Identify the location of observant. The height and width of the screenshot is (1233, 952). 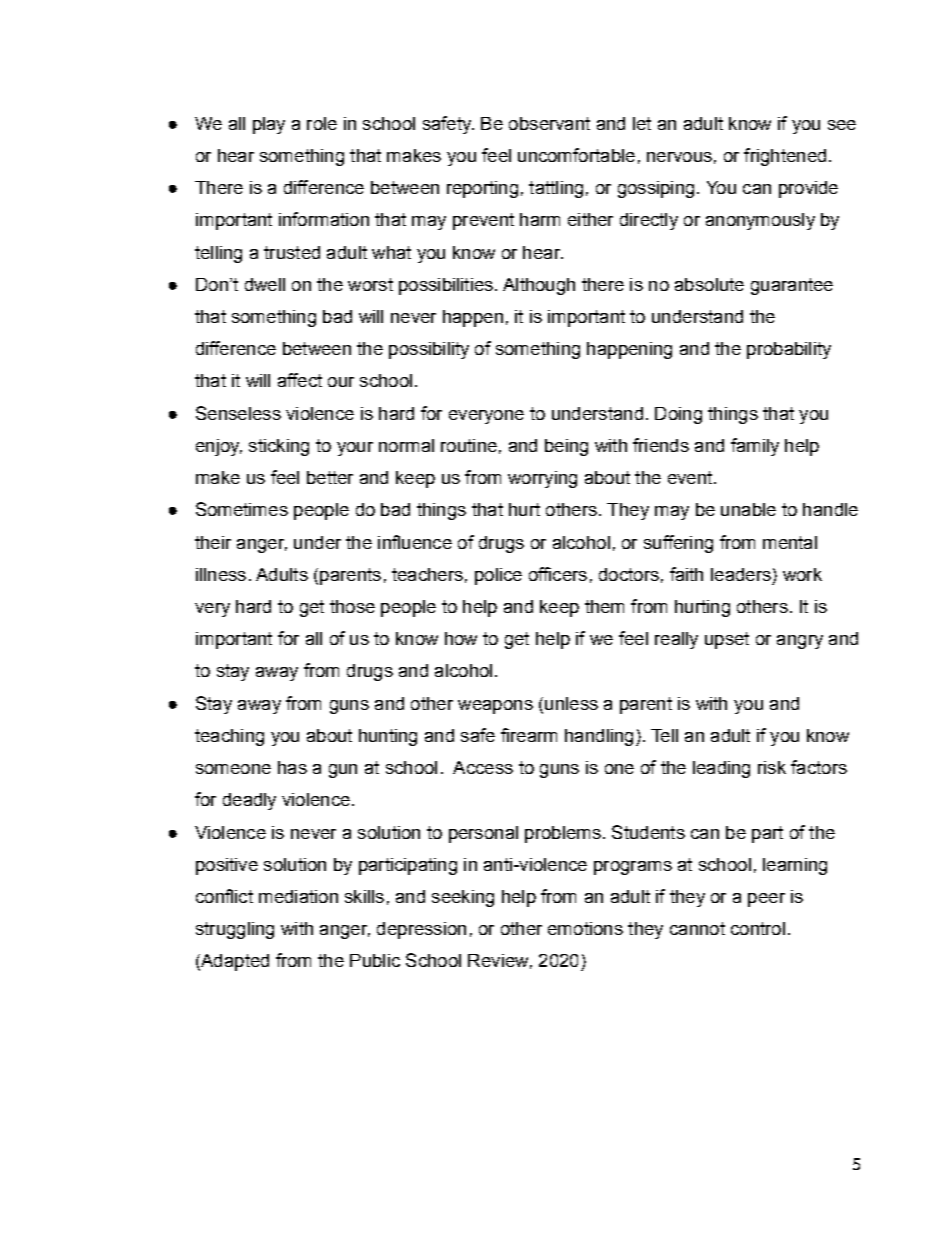
(549, 123).
